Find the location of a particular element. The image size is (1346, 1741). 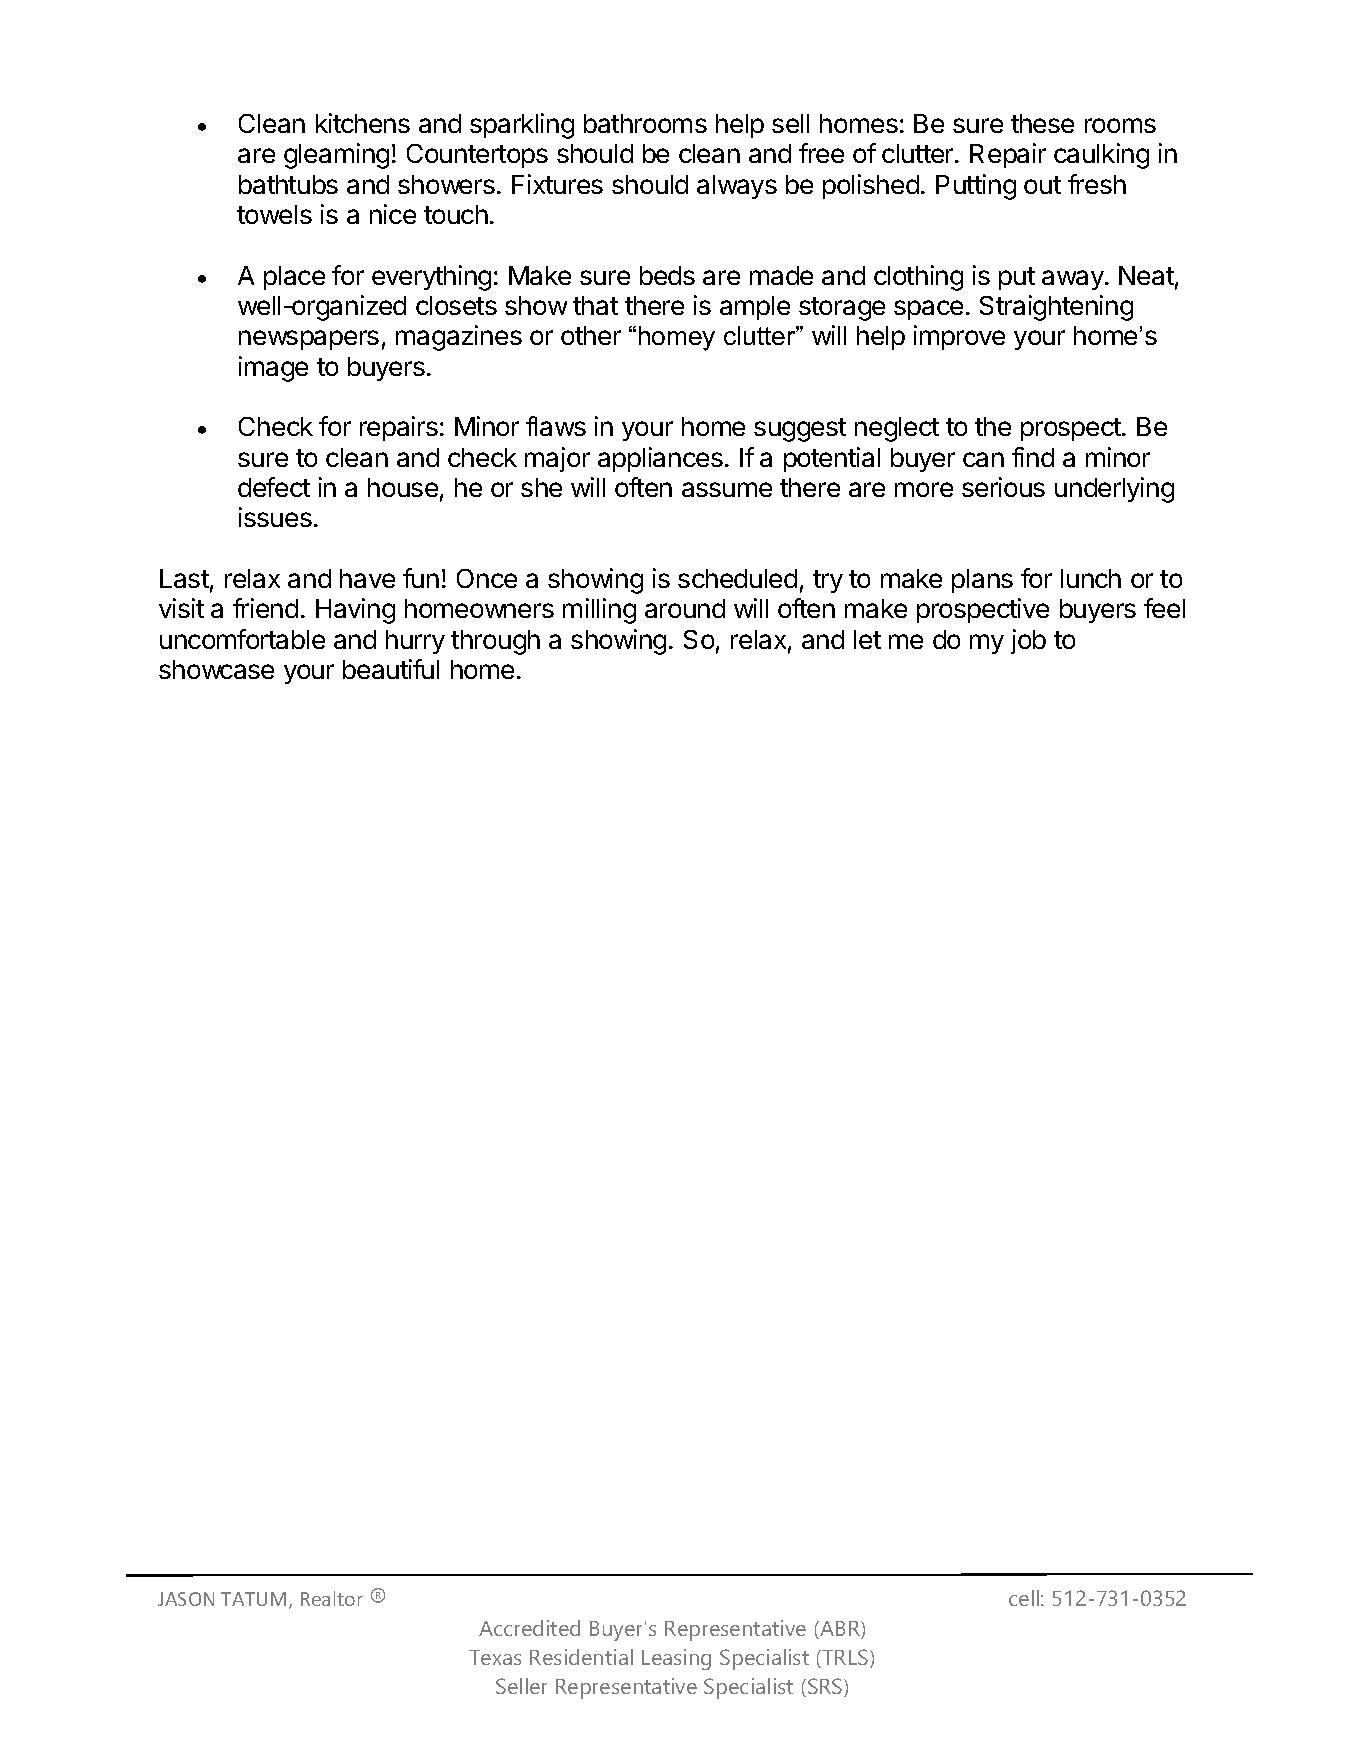

cell is located at coordinates (1024, 1598).
